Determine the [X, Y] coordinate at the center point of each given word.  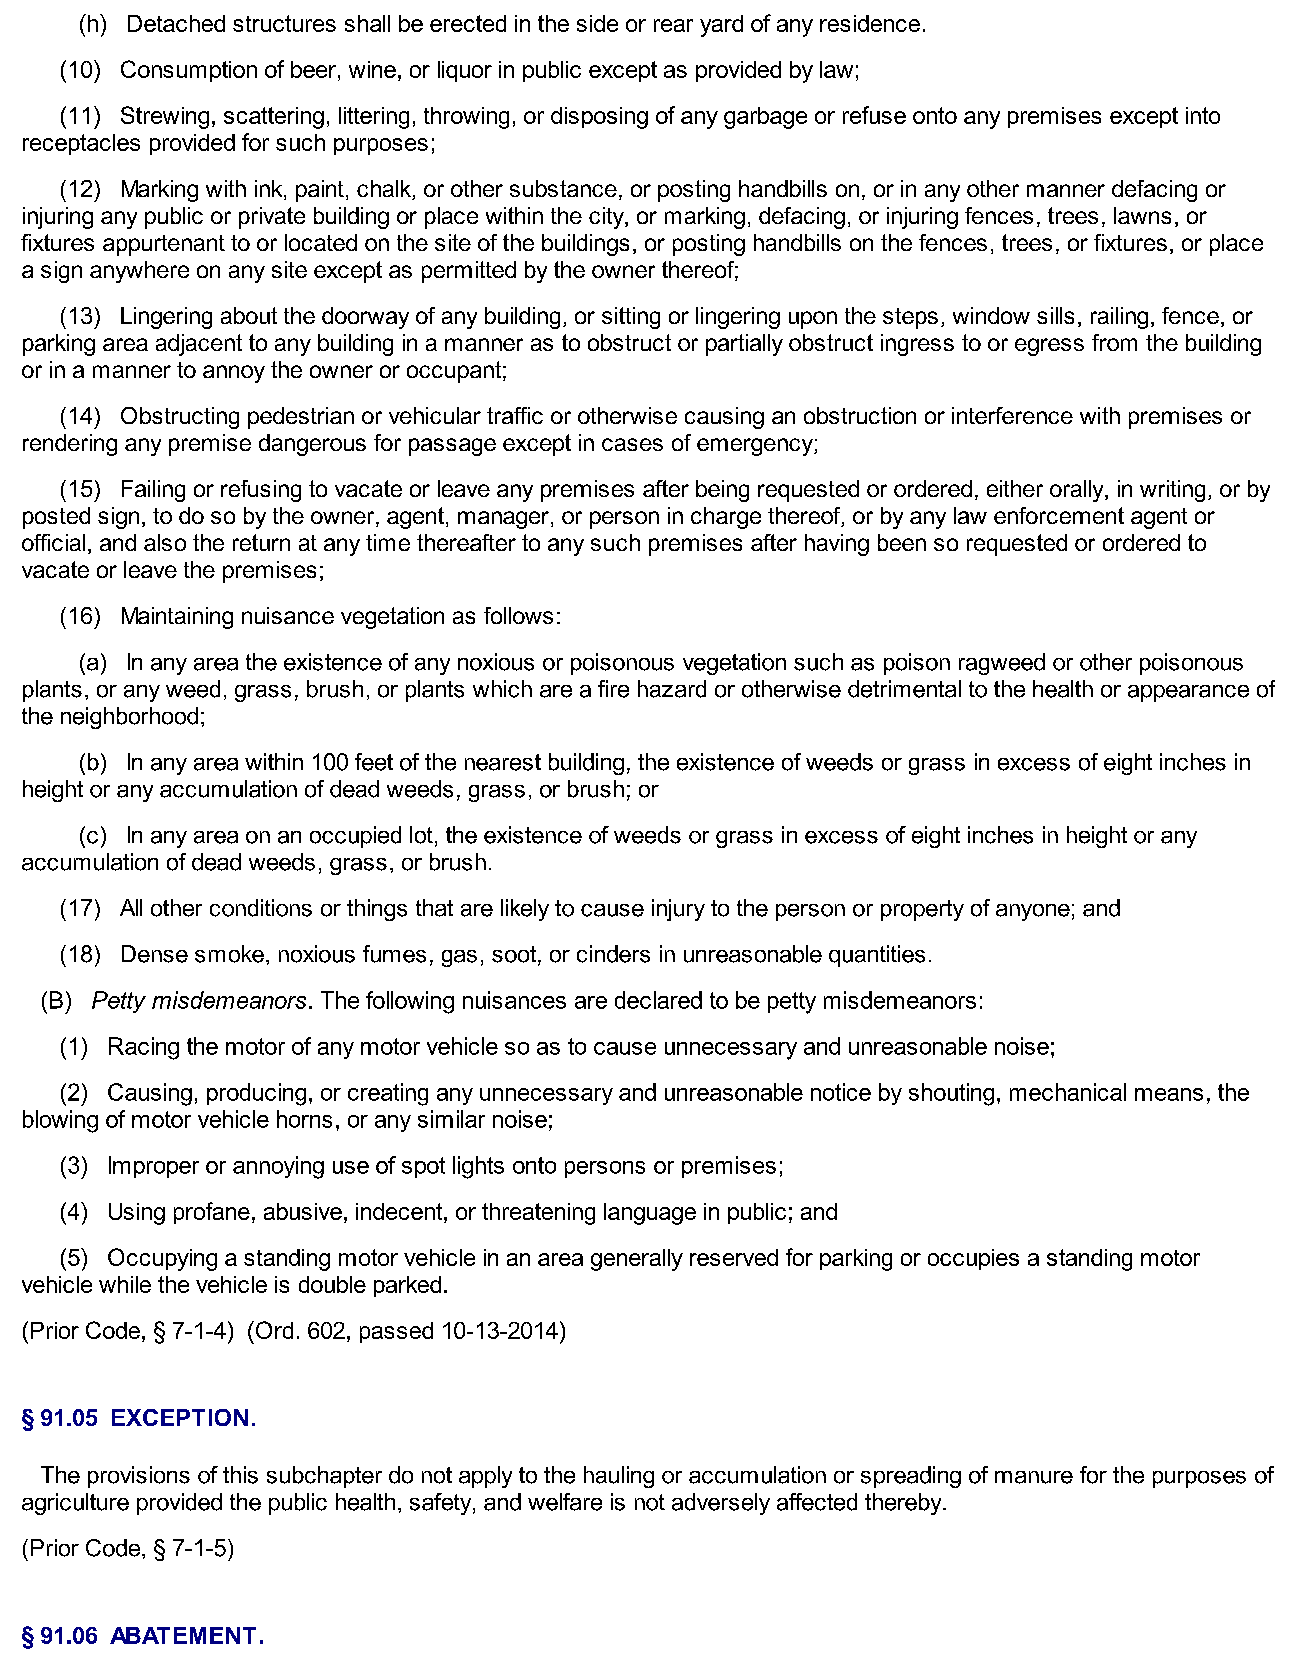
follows [518, 615]
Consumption [189, 71]
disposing [599, 118]
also [165, 542]
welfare [565, 1502]
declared [658, 1000]
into [1203, 115]
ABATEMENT [183, 1635]
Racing [144, 1048]
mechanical [1068, 1092]
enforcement [1059, 515]
